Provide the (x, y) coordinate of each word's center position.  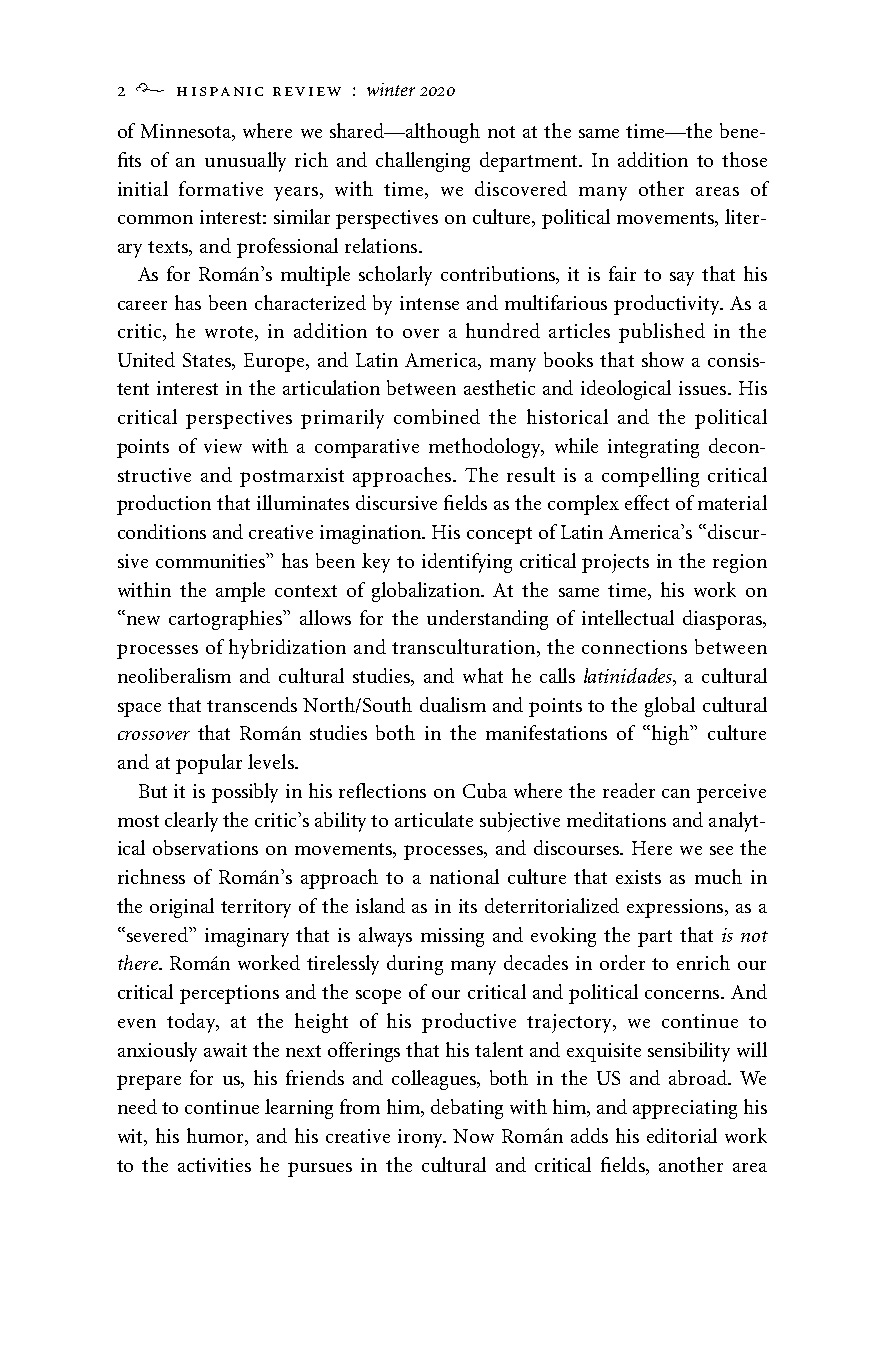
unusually (245, 162)
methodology (486, 448)
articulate (434, 819)
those (744, 159)
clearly (191, 822)
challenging (423, 162)
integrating (653, 448)
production (164, 505)
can (676, 793)
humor (217, 1136)
